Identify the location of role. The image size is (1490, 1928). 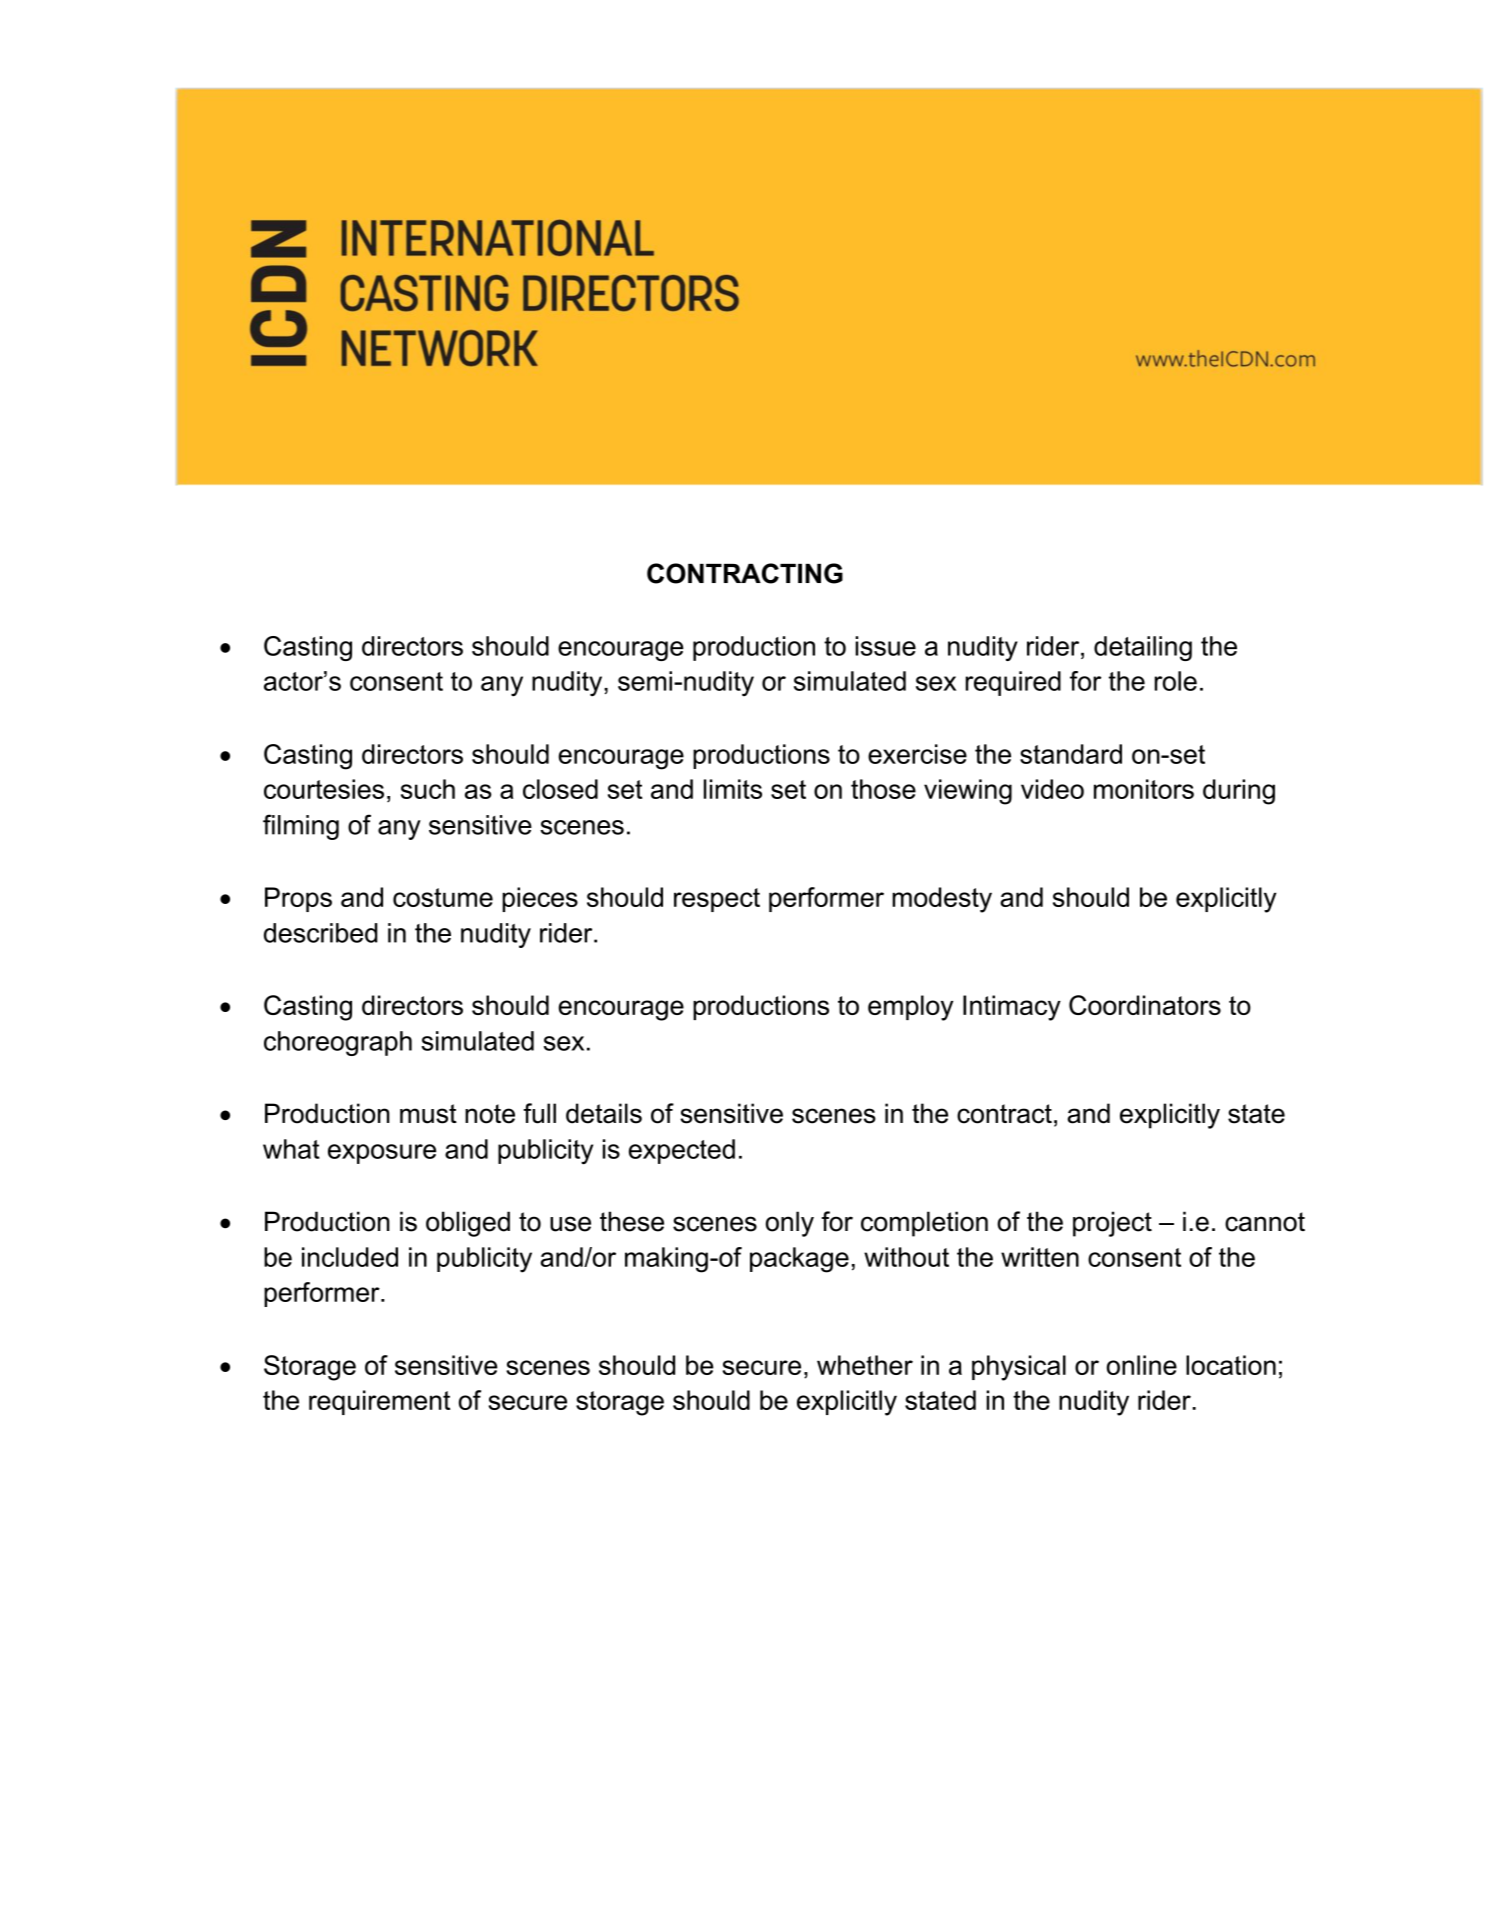
(1175, 681).
